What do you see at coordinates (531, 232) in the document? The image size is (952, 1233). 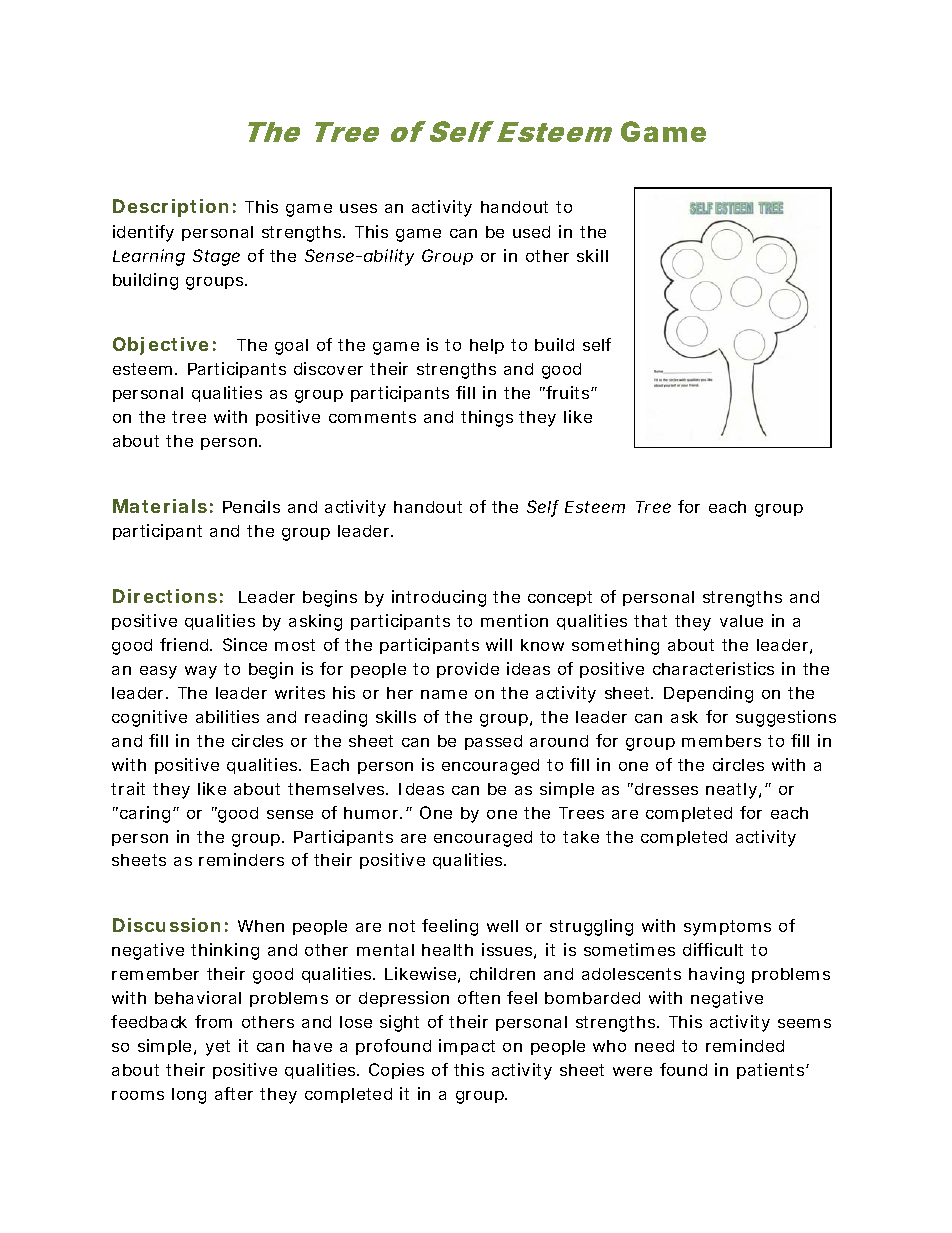 I see `used` at bounding box center [531, 232].
